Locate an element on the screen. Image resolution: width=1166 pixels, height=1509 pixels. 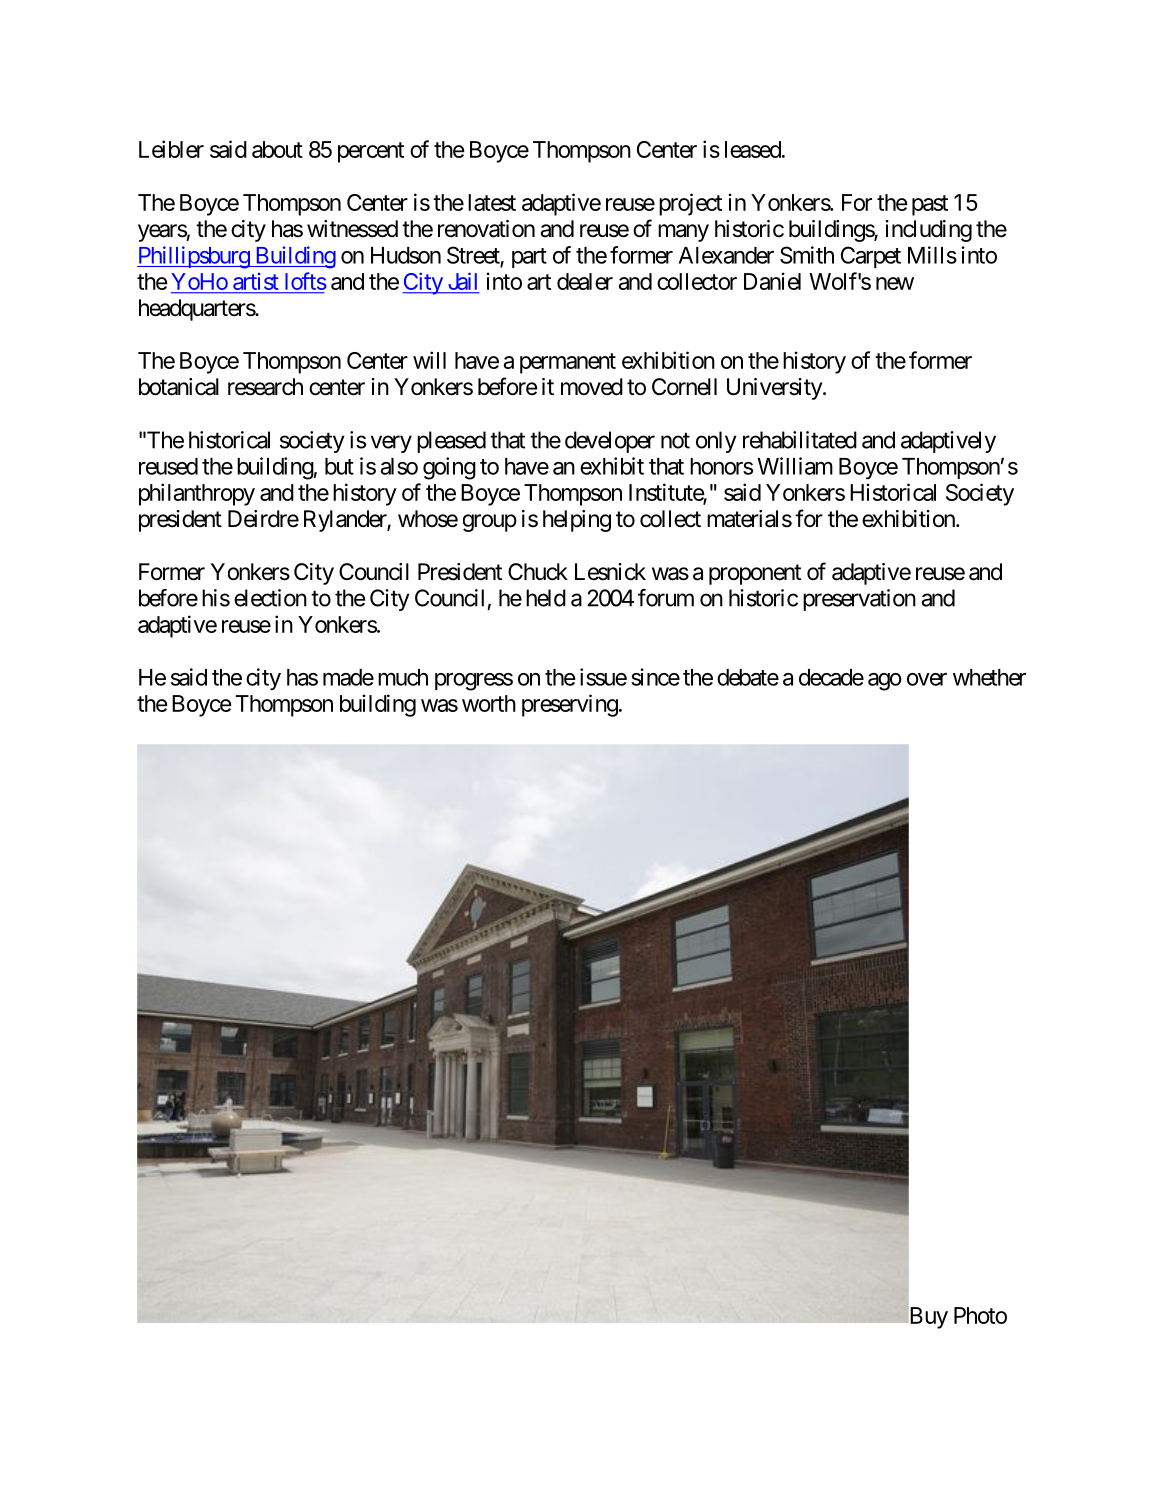
about is located at coordinates (277, 149).
